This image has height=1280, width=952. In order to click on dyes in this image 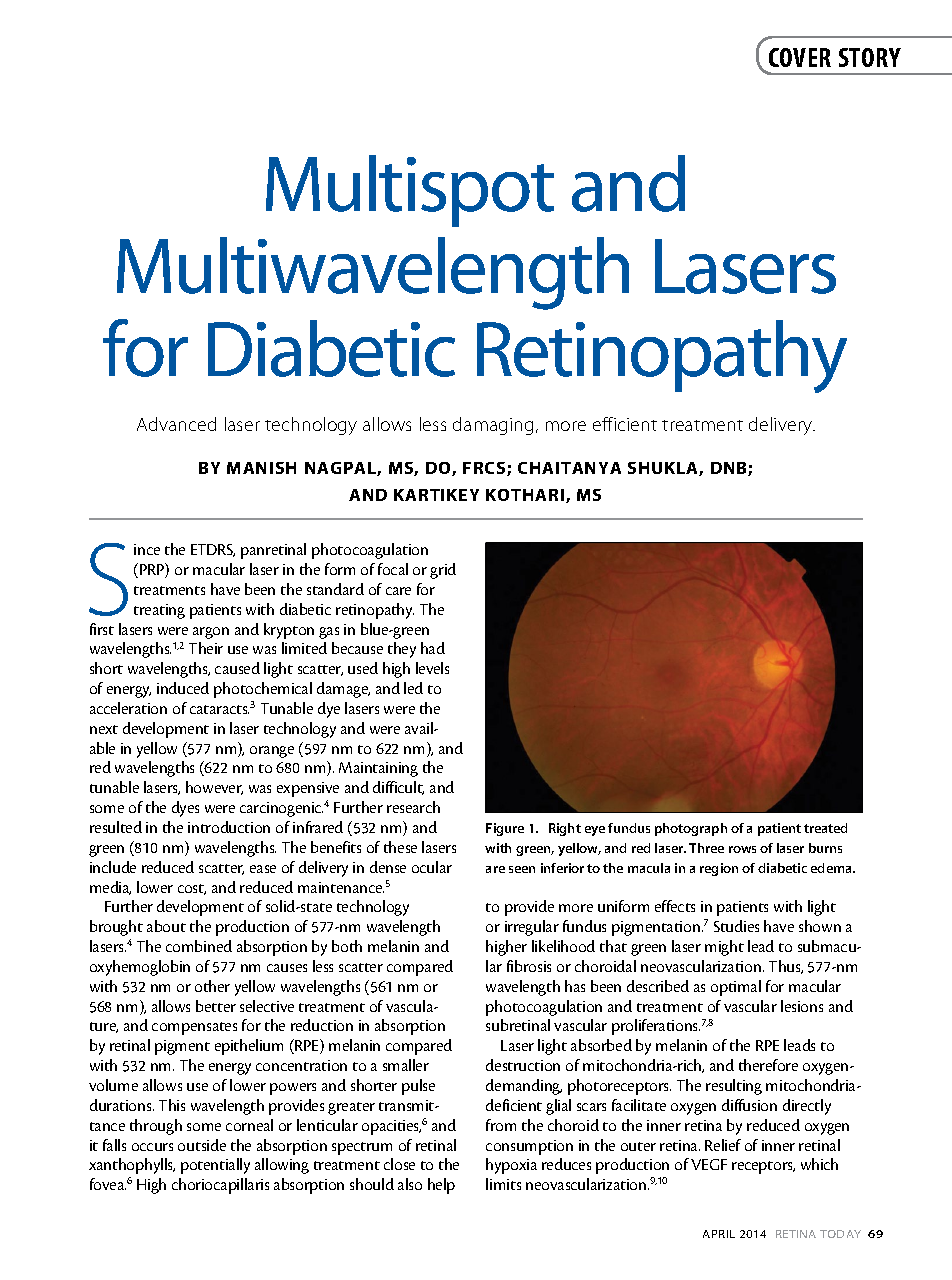, I will do `click(185, 809)`.
